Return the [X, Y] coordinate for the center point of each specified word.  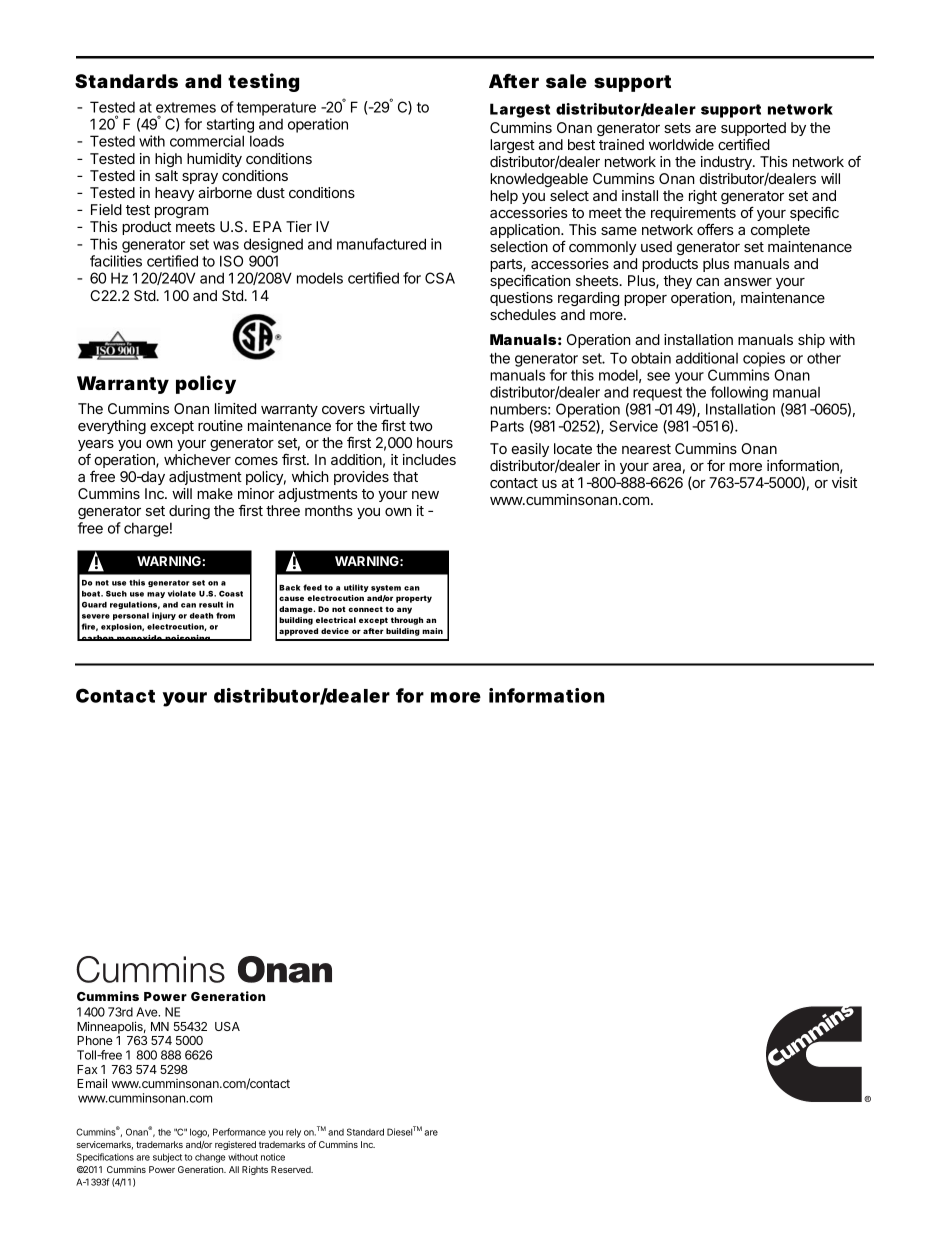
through [407, 621]
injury [164, 616]
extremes [186, 107]
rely [293, 1133]
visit [844, 482]
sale [566, 81]
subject [167, 1158]
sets [677, 128]
